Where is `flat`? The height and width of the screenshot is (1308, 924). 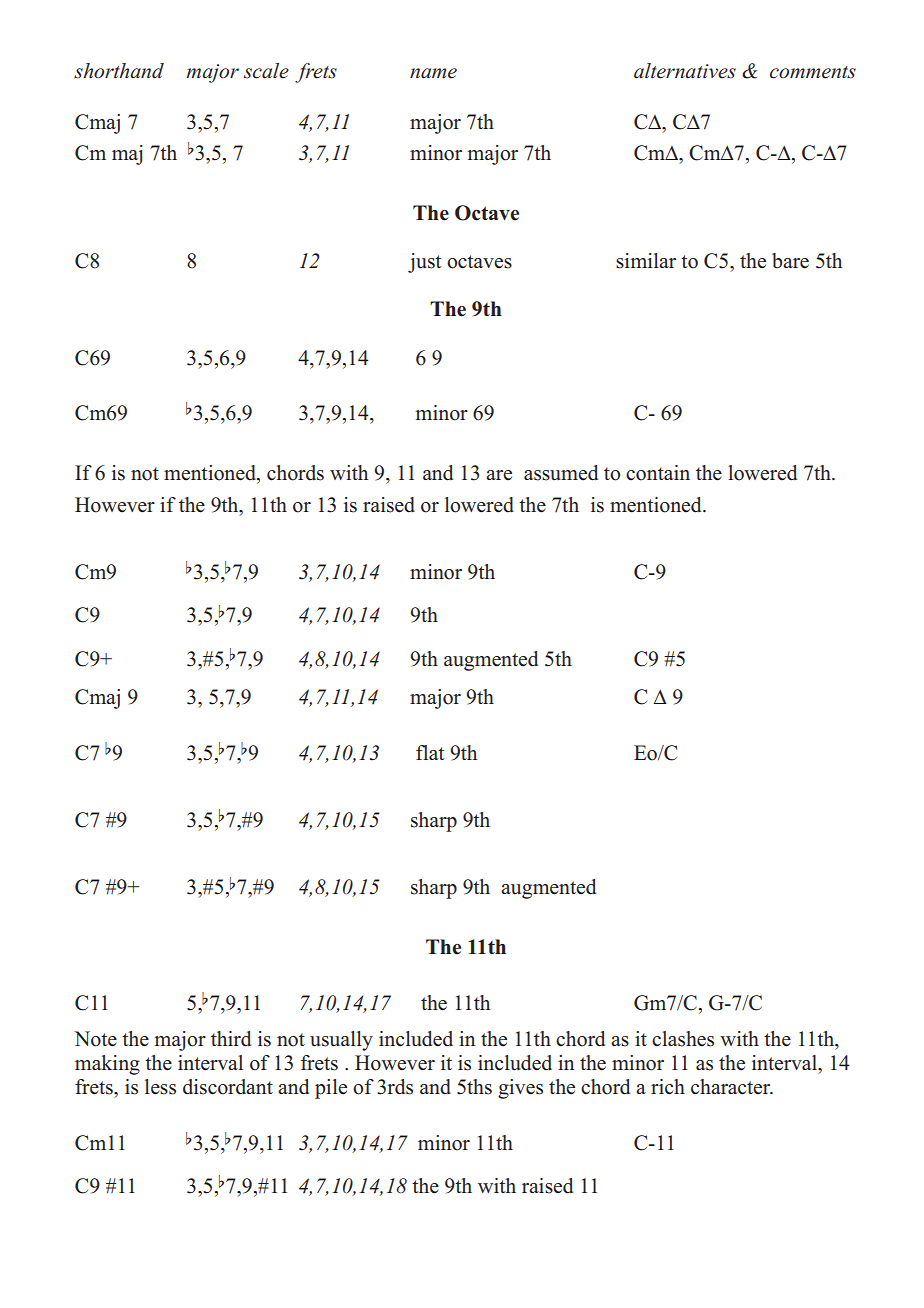 flat is located at coordinates (430, 752).
